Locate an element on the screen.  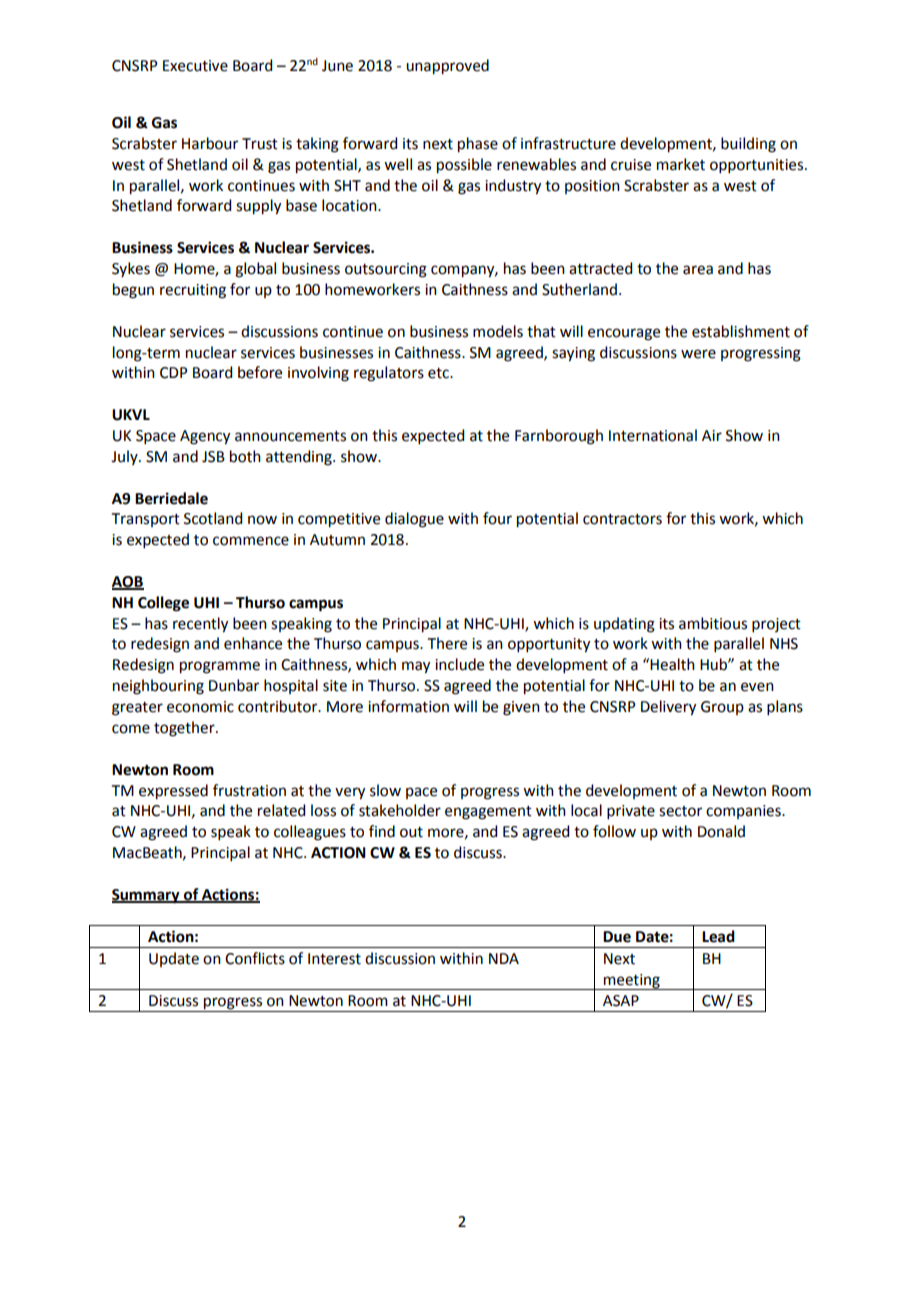
dialogue is located at coordinates (414, 520).
